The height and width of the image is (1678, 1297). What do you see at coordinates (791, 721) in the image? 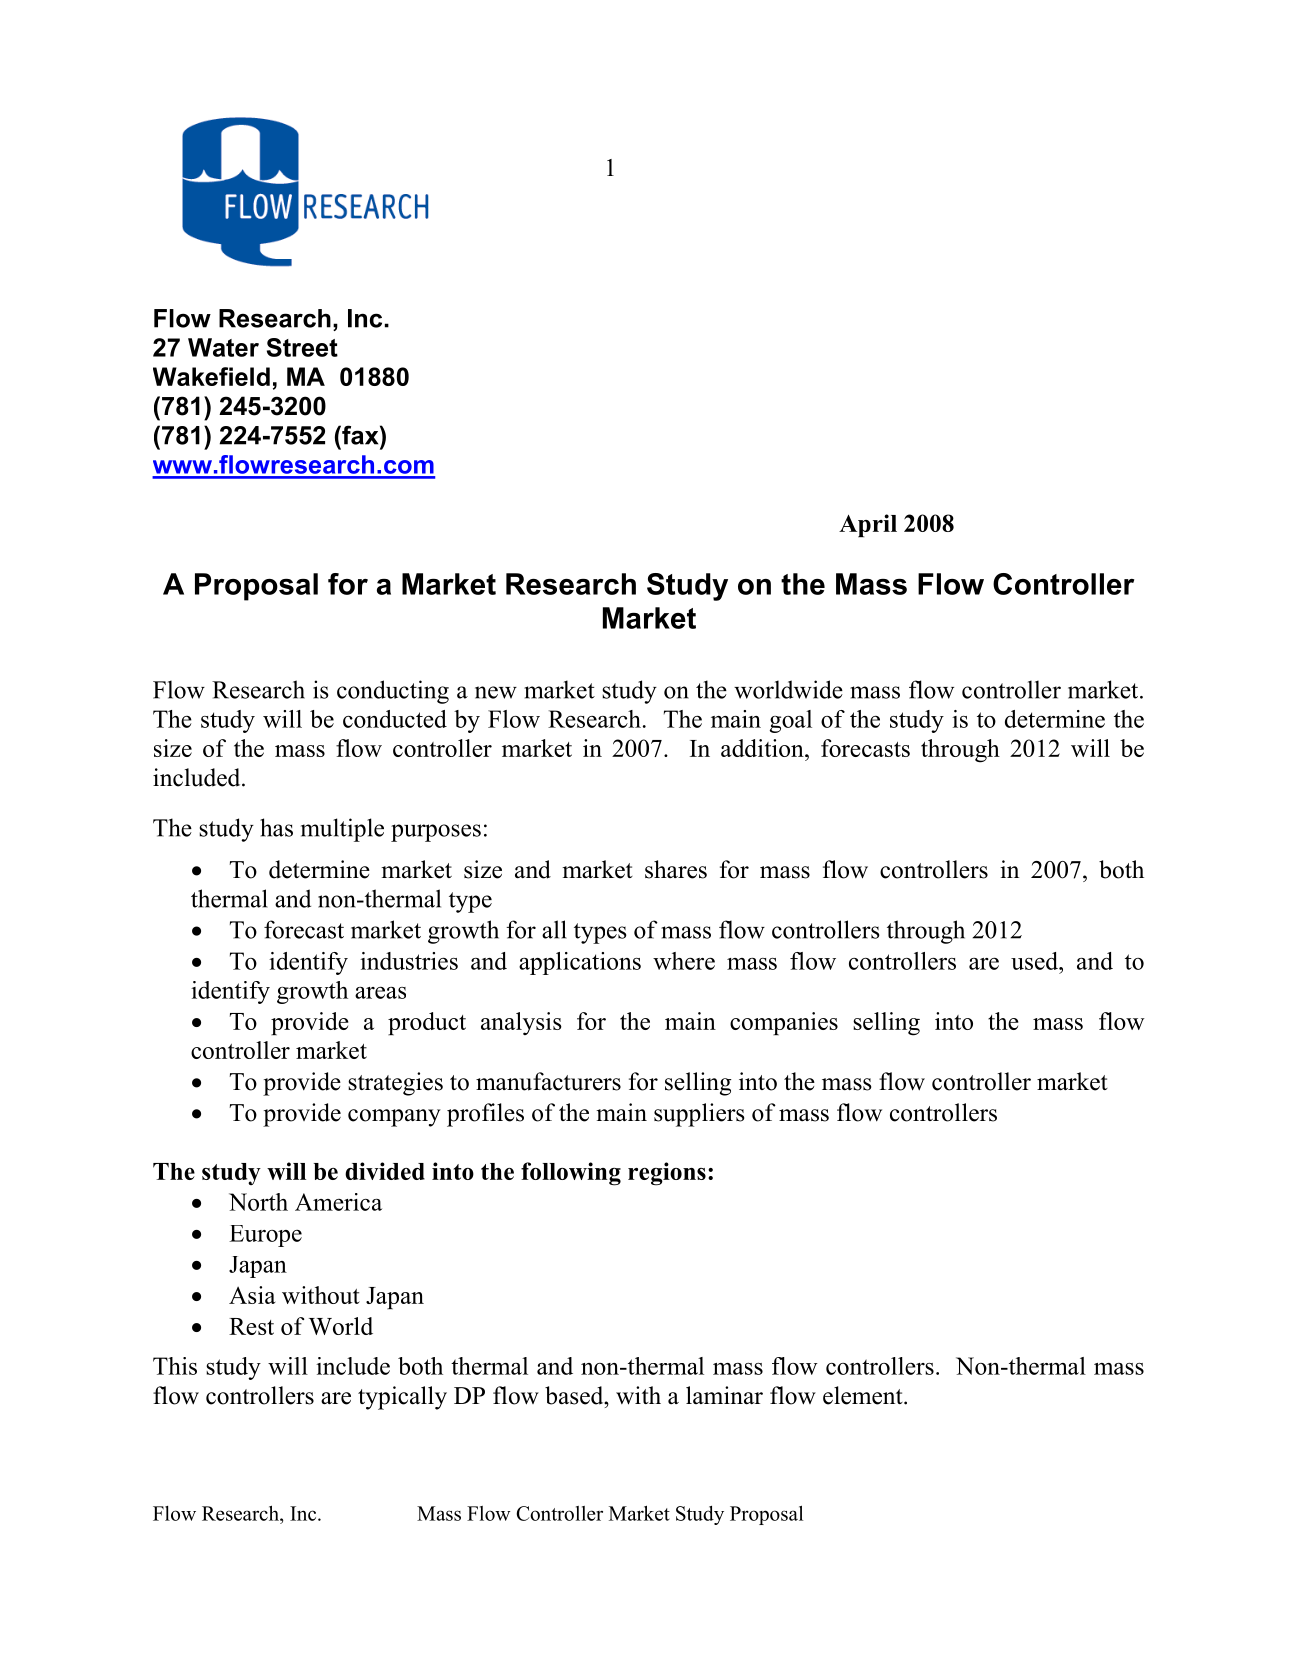
I see `goal` at bounding box center [791, 721].
